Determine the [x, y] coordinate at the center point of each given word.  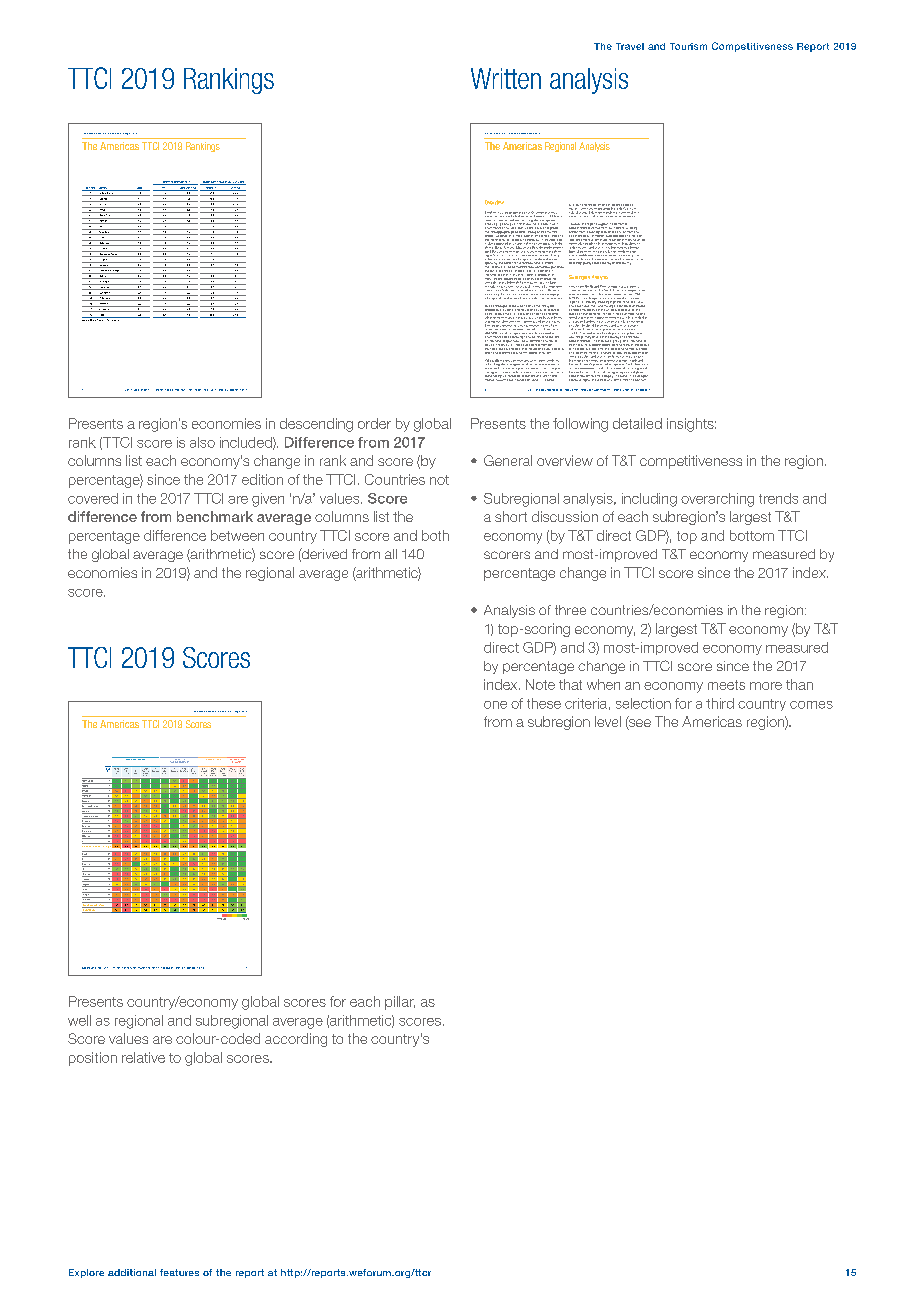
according [296, 1040]
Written [506, 78]
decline [631, 211]
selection [643, 703]
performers [513, 250]
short [511, 516]
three [570, 610]
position [93, 1059]
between [237, 535]
